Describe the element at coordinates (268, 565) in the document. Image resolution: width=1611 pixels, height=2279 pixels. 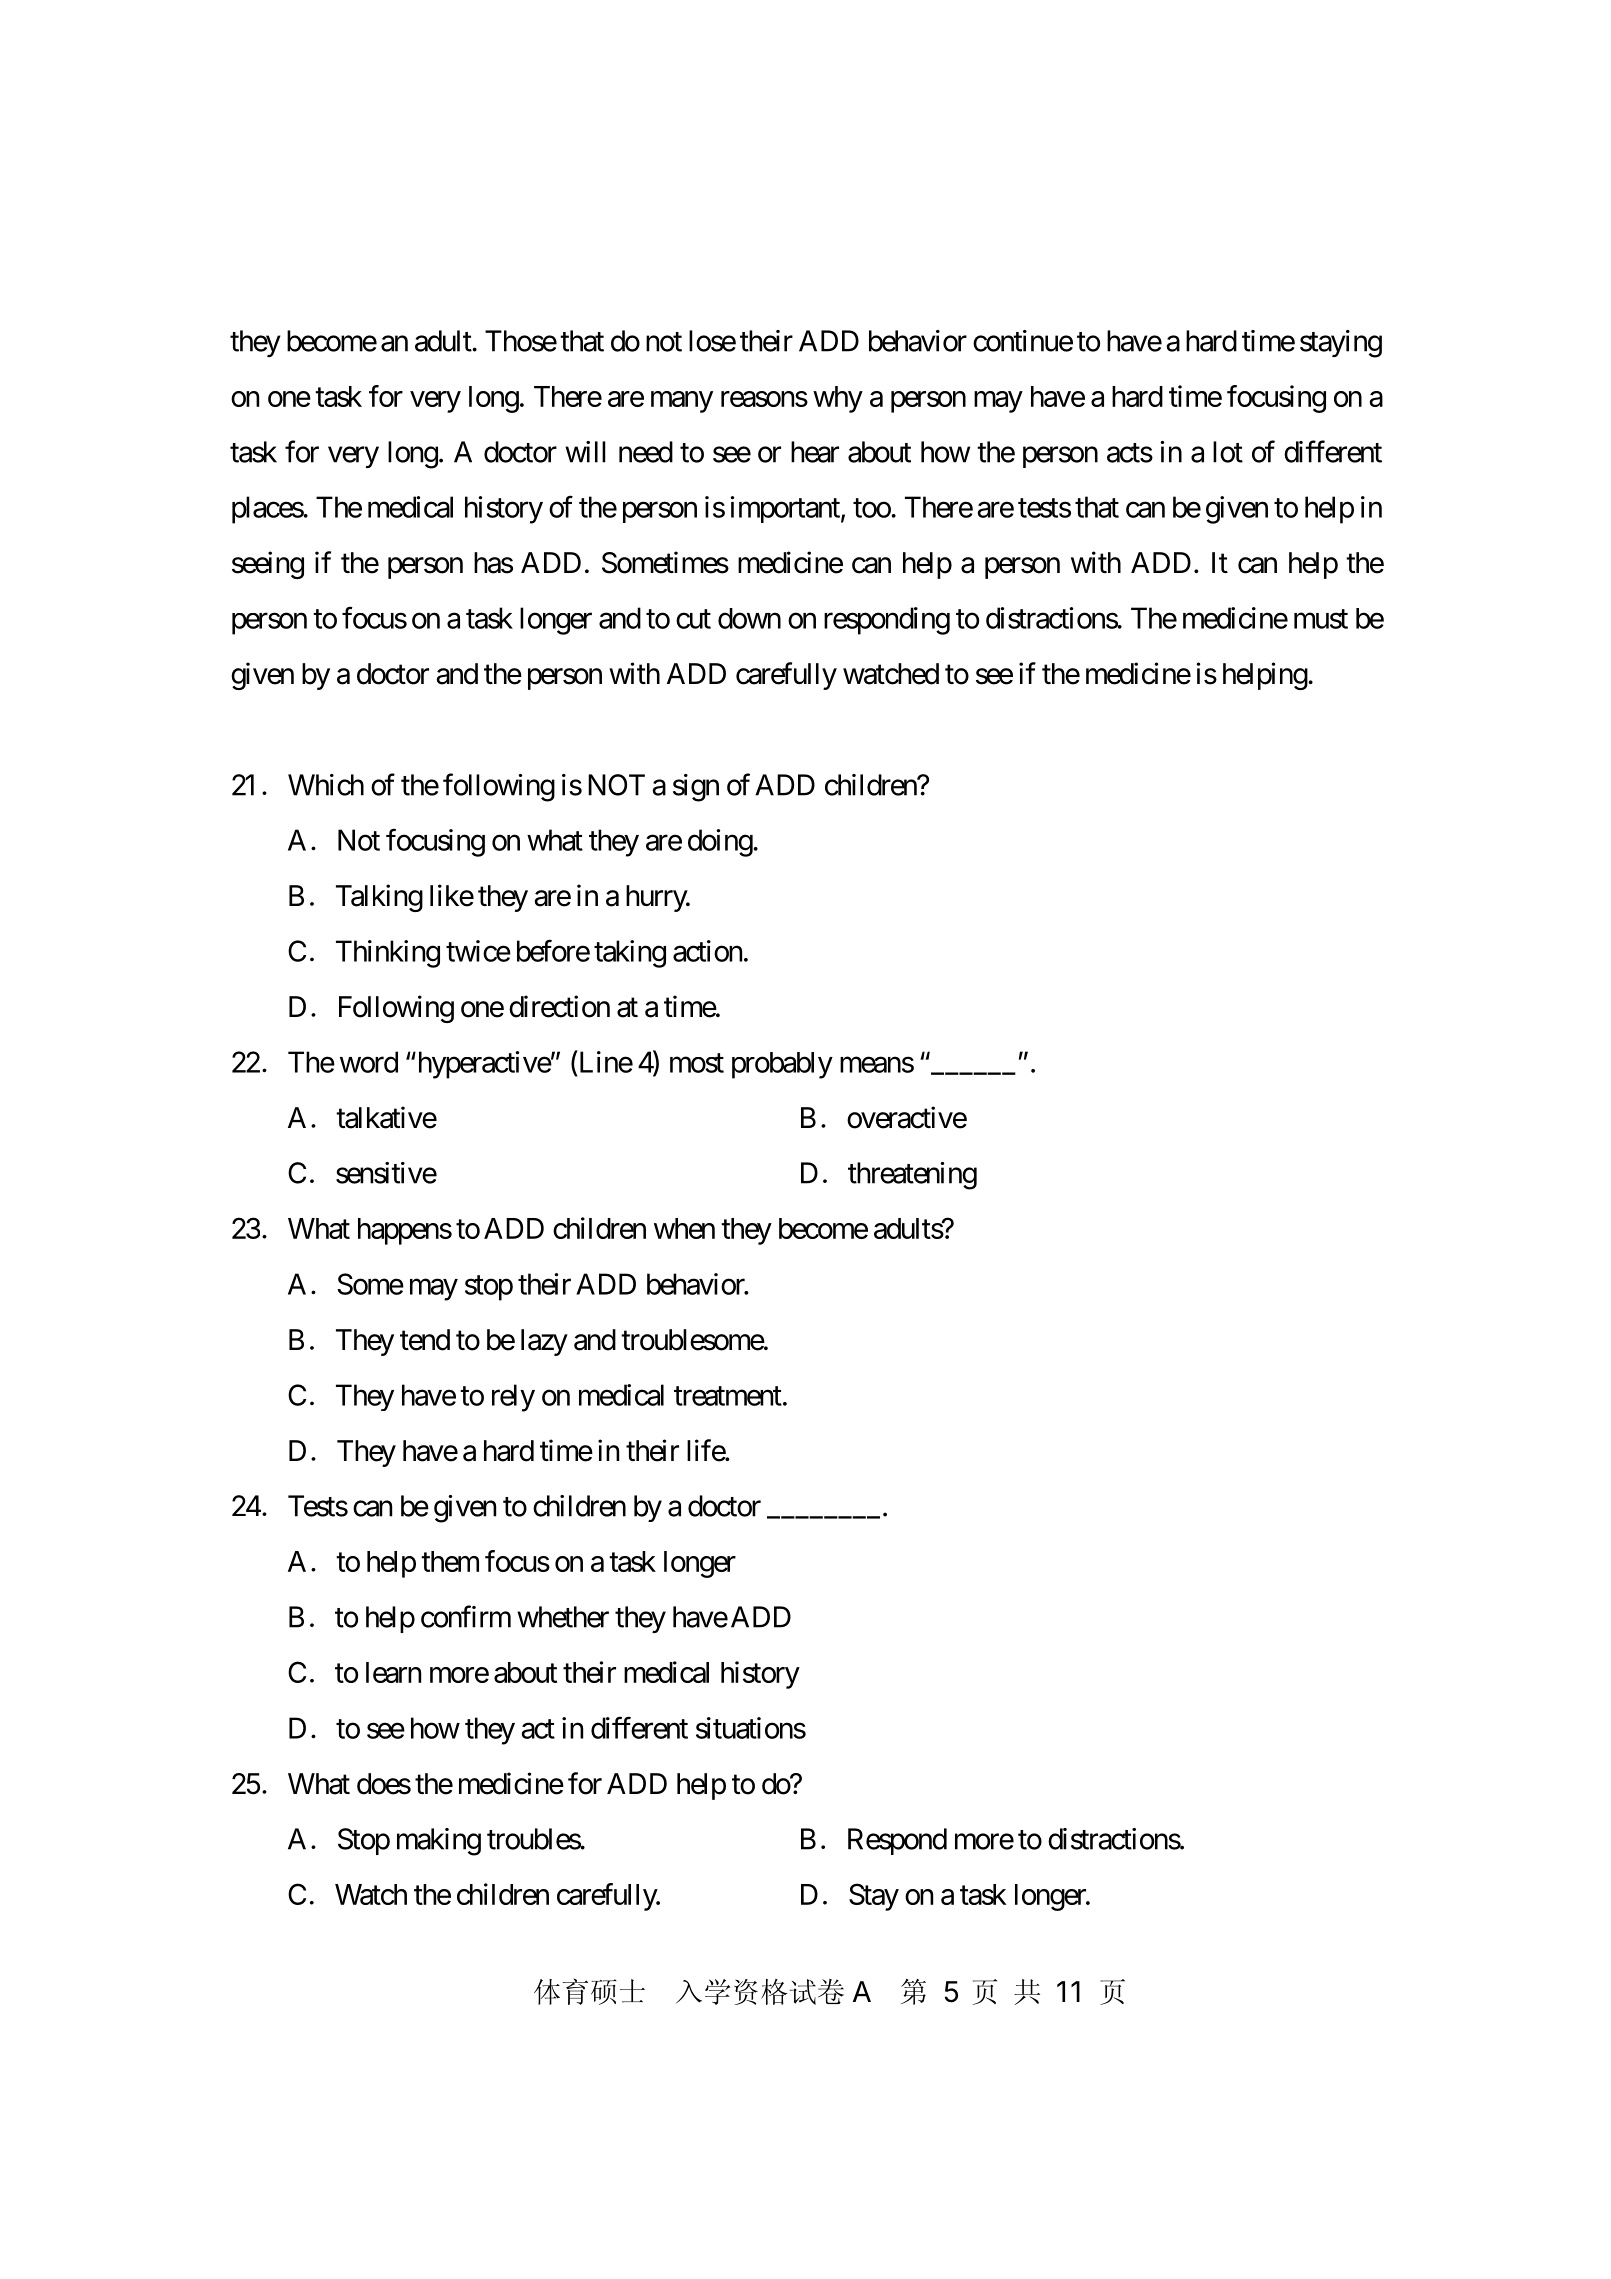
I see `seeing` at that location.
